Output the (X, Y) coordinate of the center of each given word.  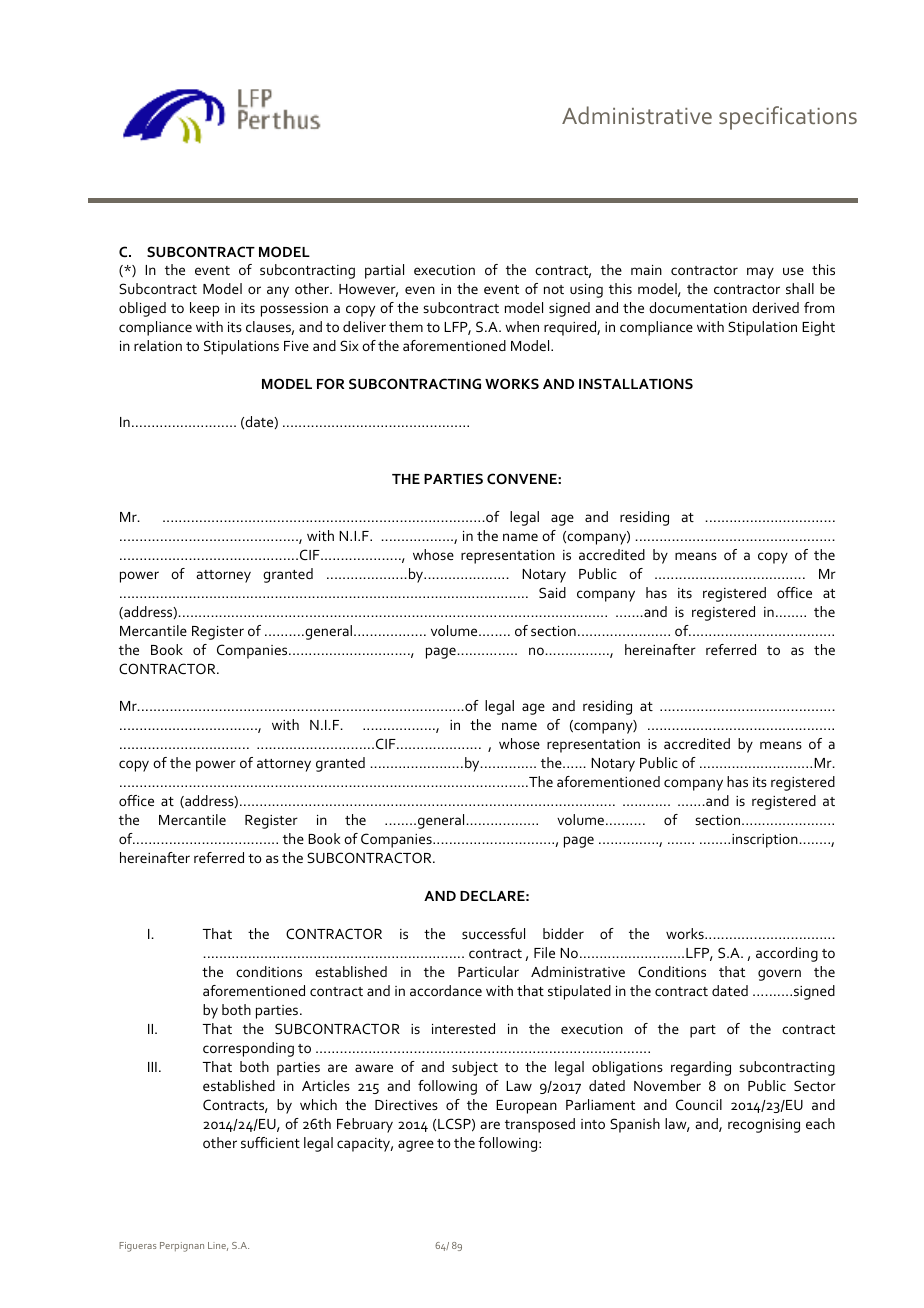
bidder (563, 933)
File (544, 952)
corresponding (248, 1049)
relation (158, 345)
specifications (788, 118)
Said (552, 592)
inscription (765, 841)
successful (493, 933)
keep (205, 309)
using (586, 291)
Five (296, 346)
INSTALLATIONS (636, 383)
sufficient (270, 1142)
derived (775, 307)
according (787, 954)
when (522, 326)
